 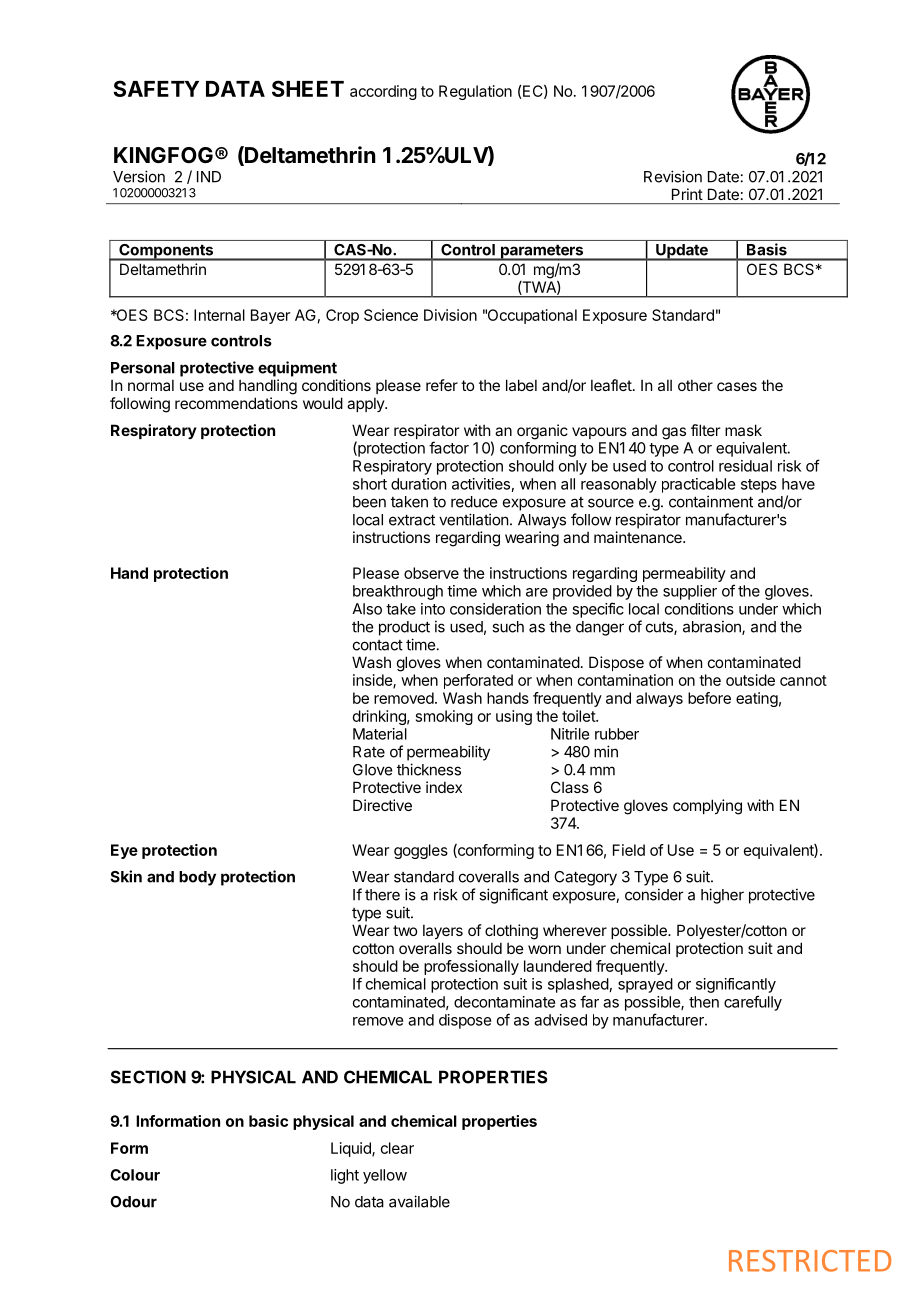 I want to click on Regulation, so click(x=475, y=92).
